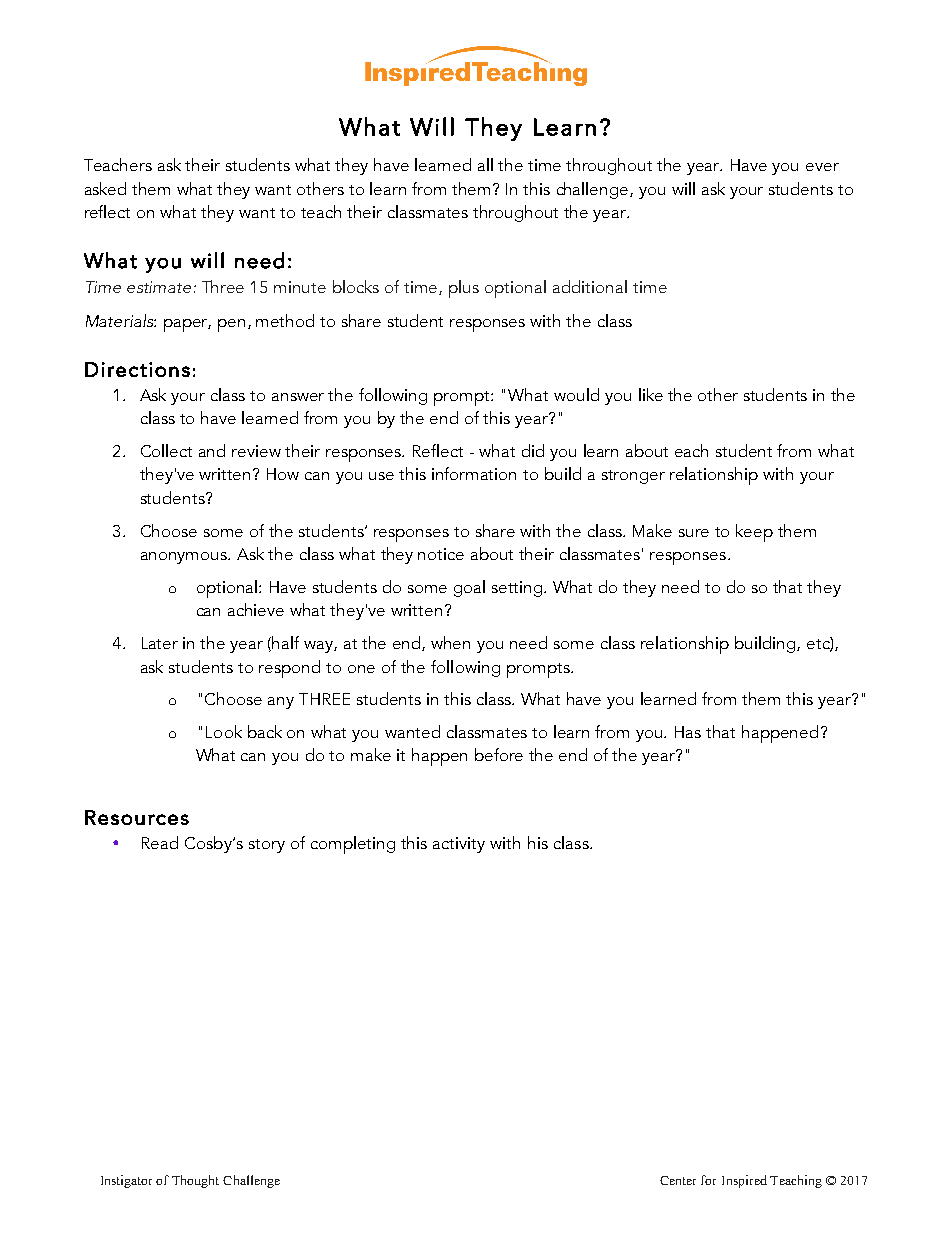 This image has height=1233, width=952. What do you see at coordinates (688, 732) in the image?
I see `Has` at bounding box center [688, 732].
